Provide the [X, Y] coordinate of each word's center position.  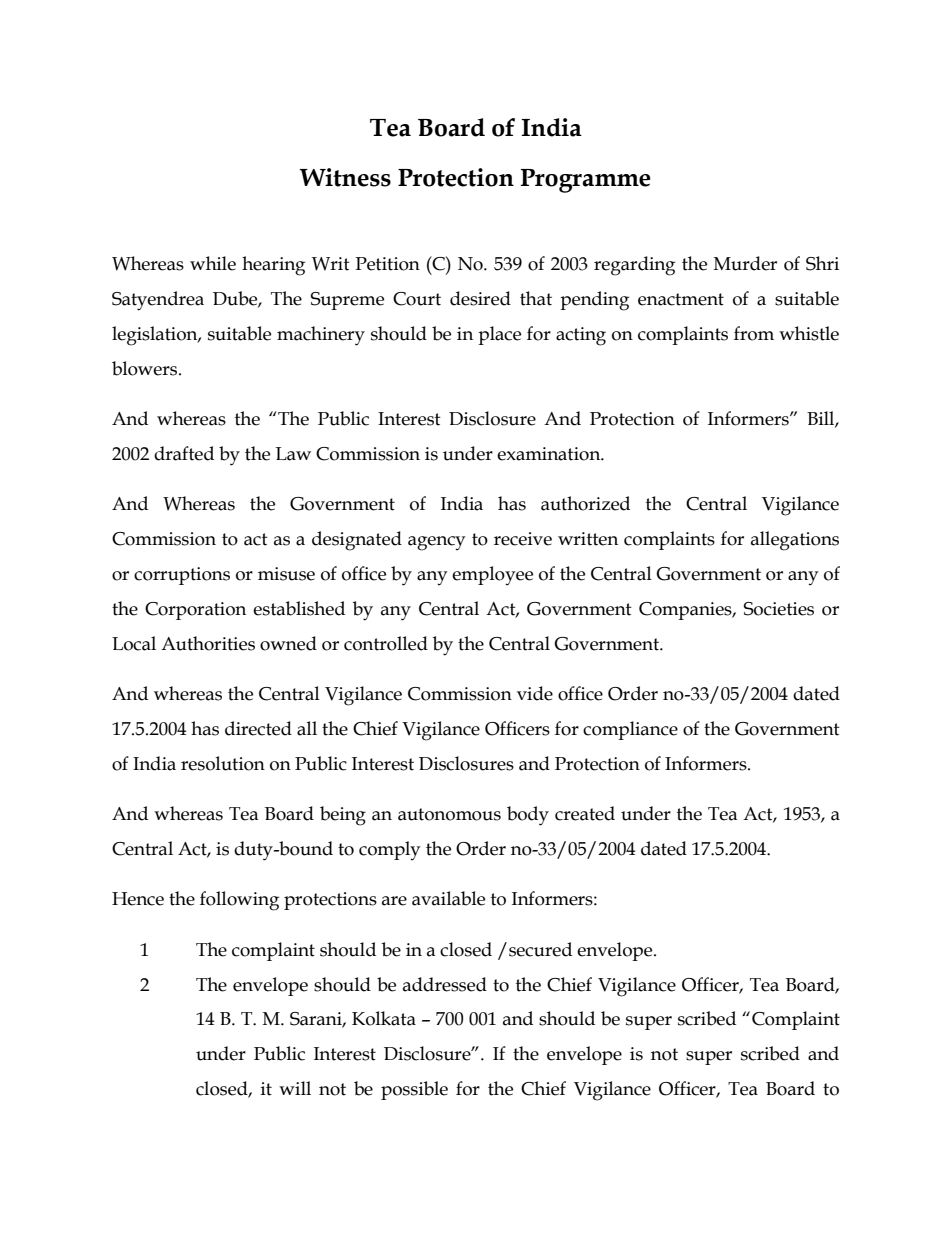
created [585, 813]
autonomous [449, 814]
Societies [779, 609]
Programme [586, 181]
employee [492, 575]
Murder [745, 263]
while [213, 263]
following [239, 901]
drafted [184, 453]
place [499, 335]
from [754, 333]
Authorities [208, 643]
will [295, 1088]
